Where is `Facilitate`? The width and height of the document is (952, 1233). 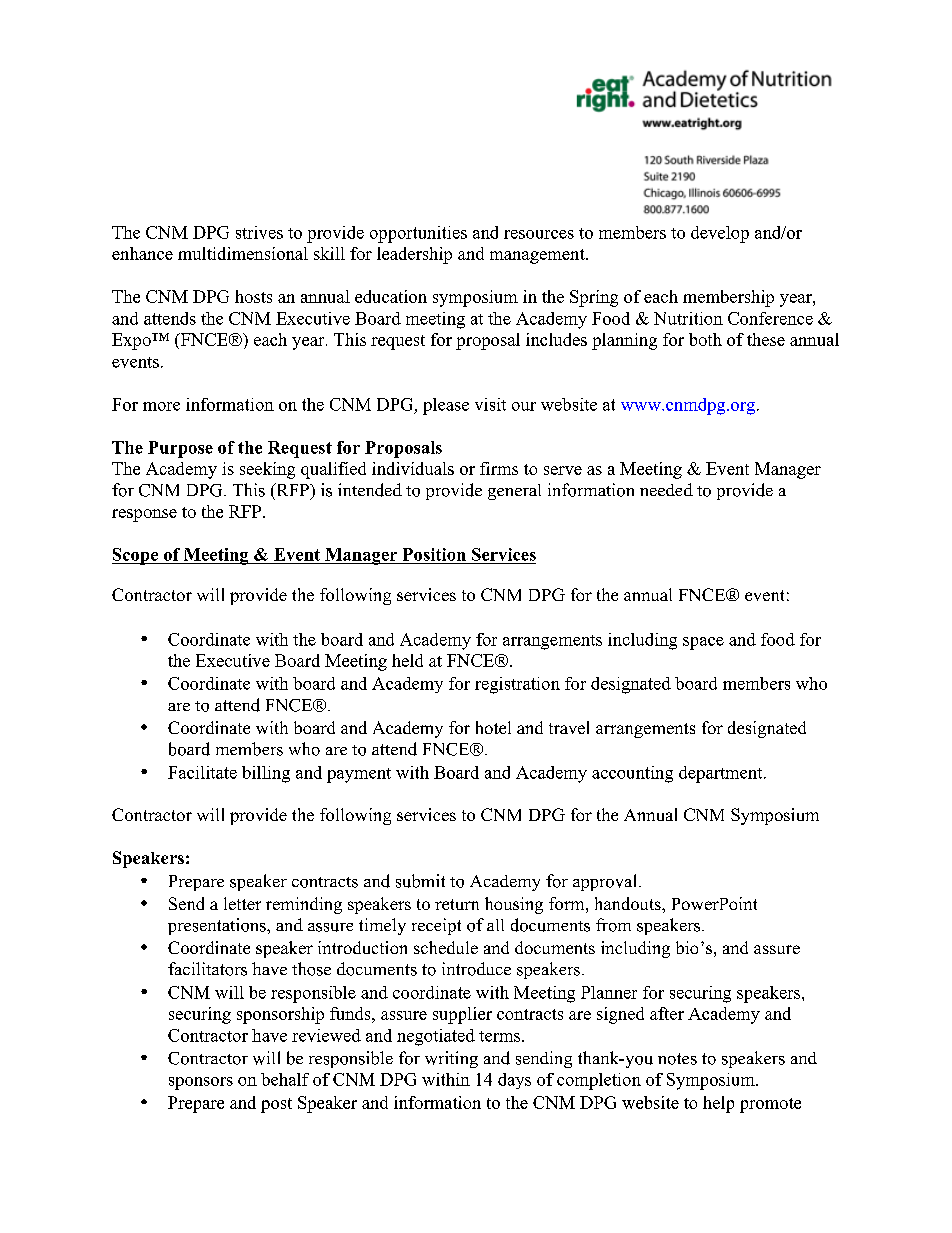
Facilitate is located at coordinates (202, 772).
